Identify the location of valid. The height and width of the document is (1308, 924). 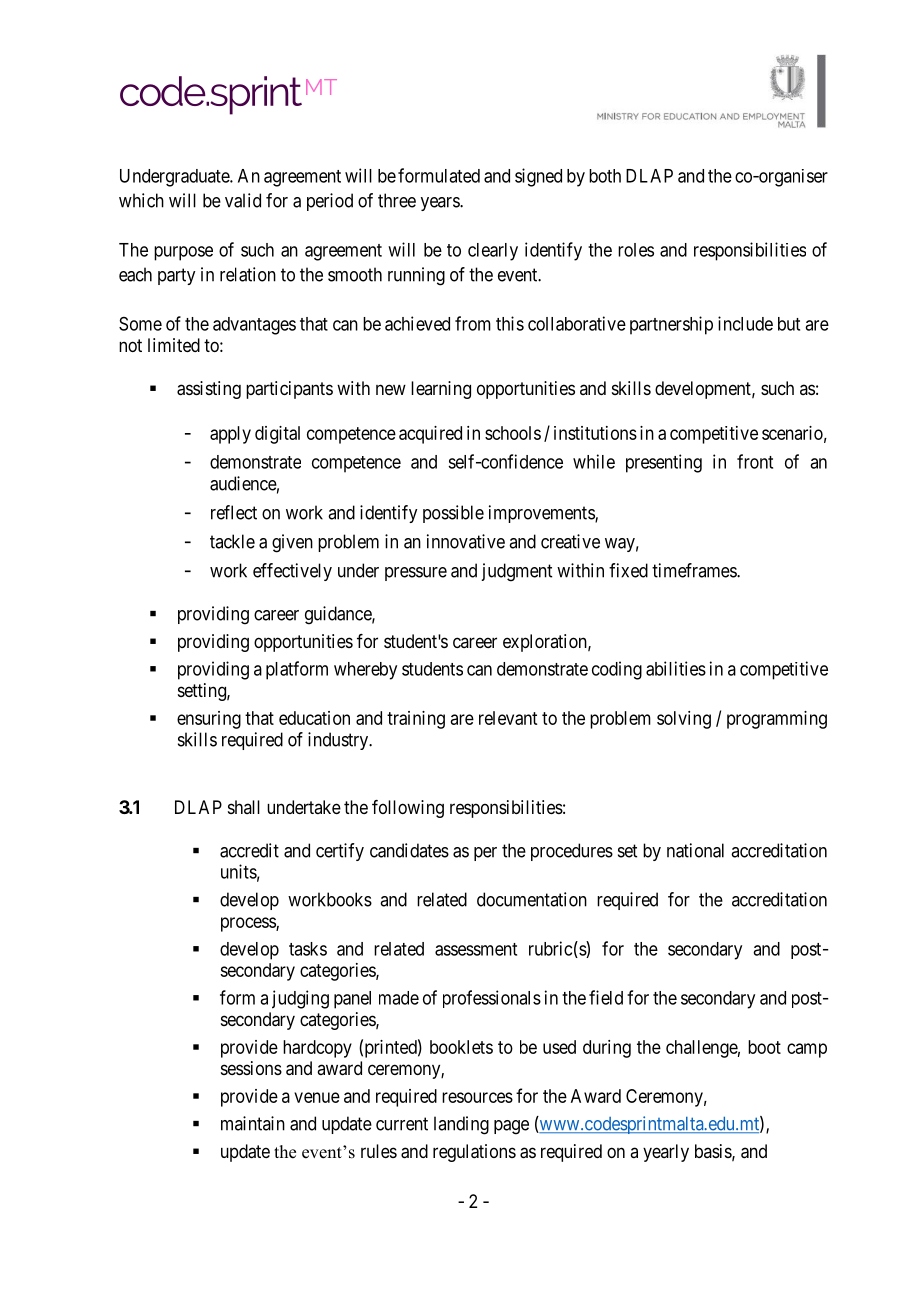
(243, 200).
